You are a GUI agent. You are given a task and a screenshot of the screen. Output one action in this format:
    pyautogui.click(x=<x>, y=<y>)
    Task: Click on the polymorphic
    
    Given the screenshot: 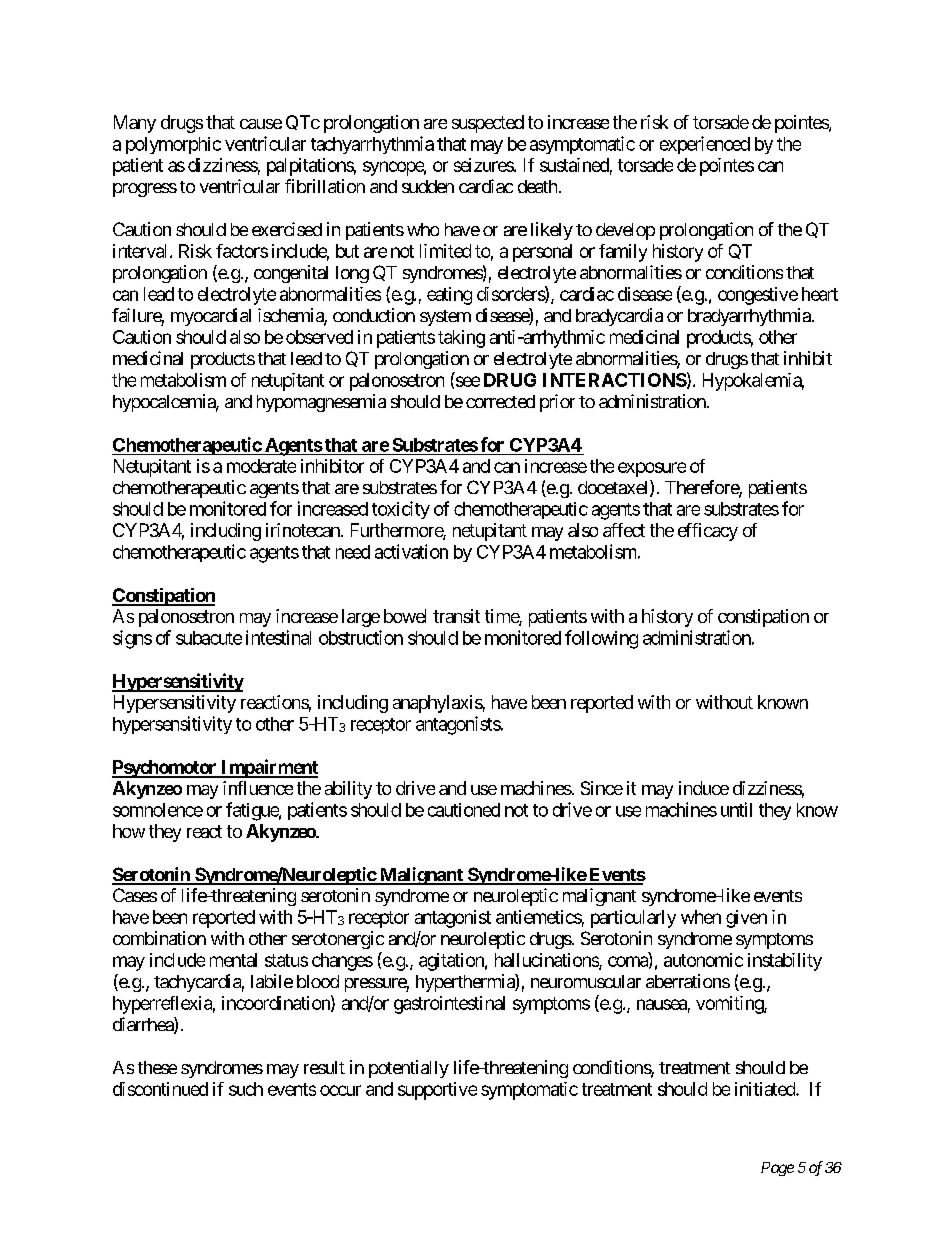 What is the action you would take?
    pyautogui.click(x=173, y=145)
